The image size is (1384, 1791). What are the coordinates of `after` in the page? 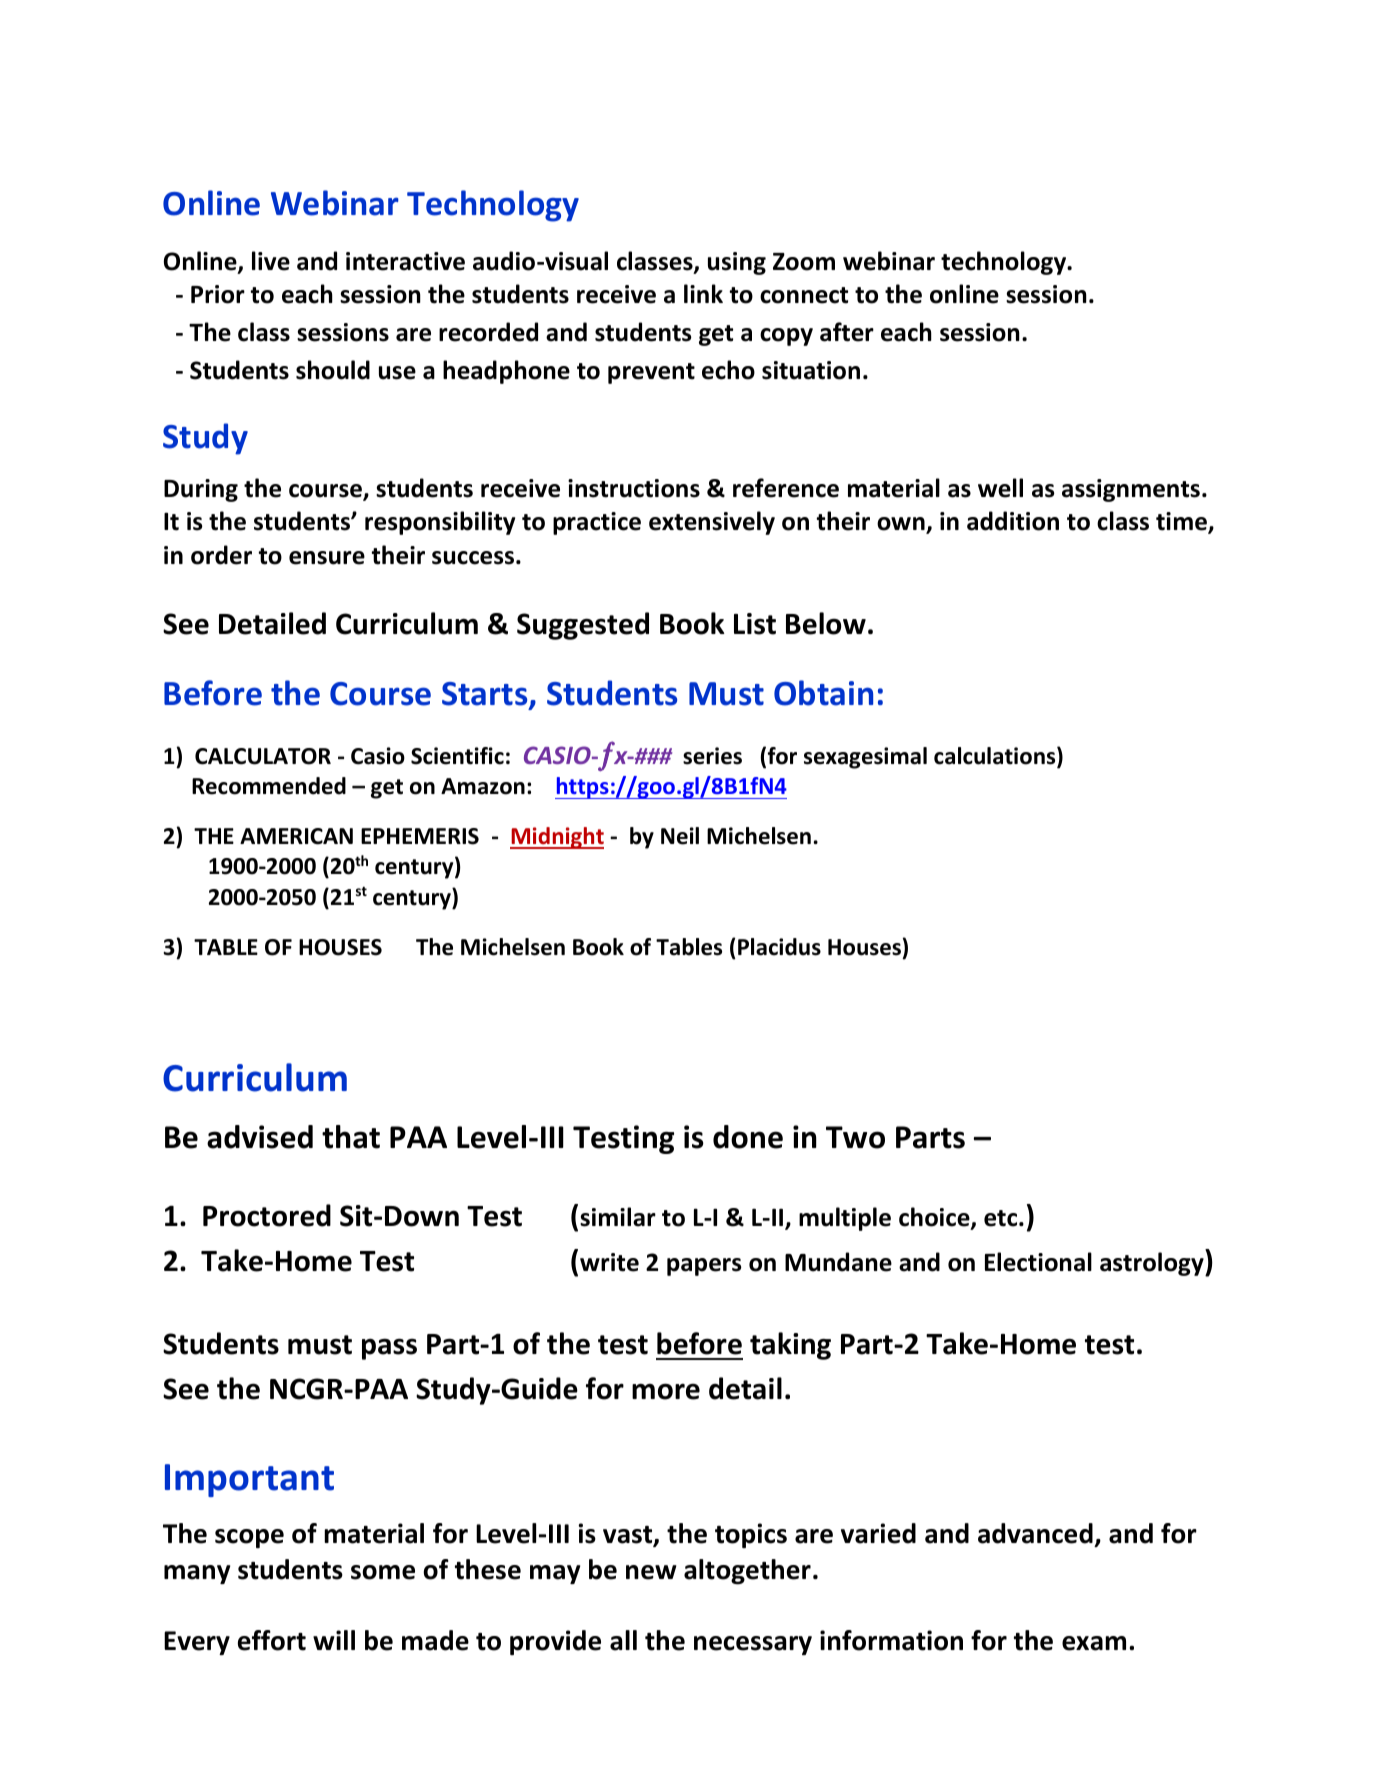 It's located at (847, 332).
